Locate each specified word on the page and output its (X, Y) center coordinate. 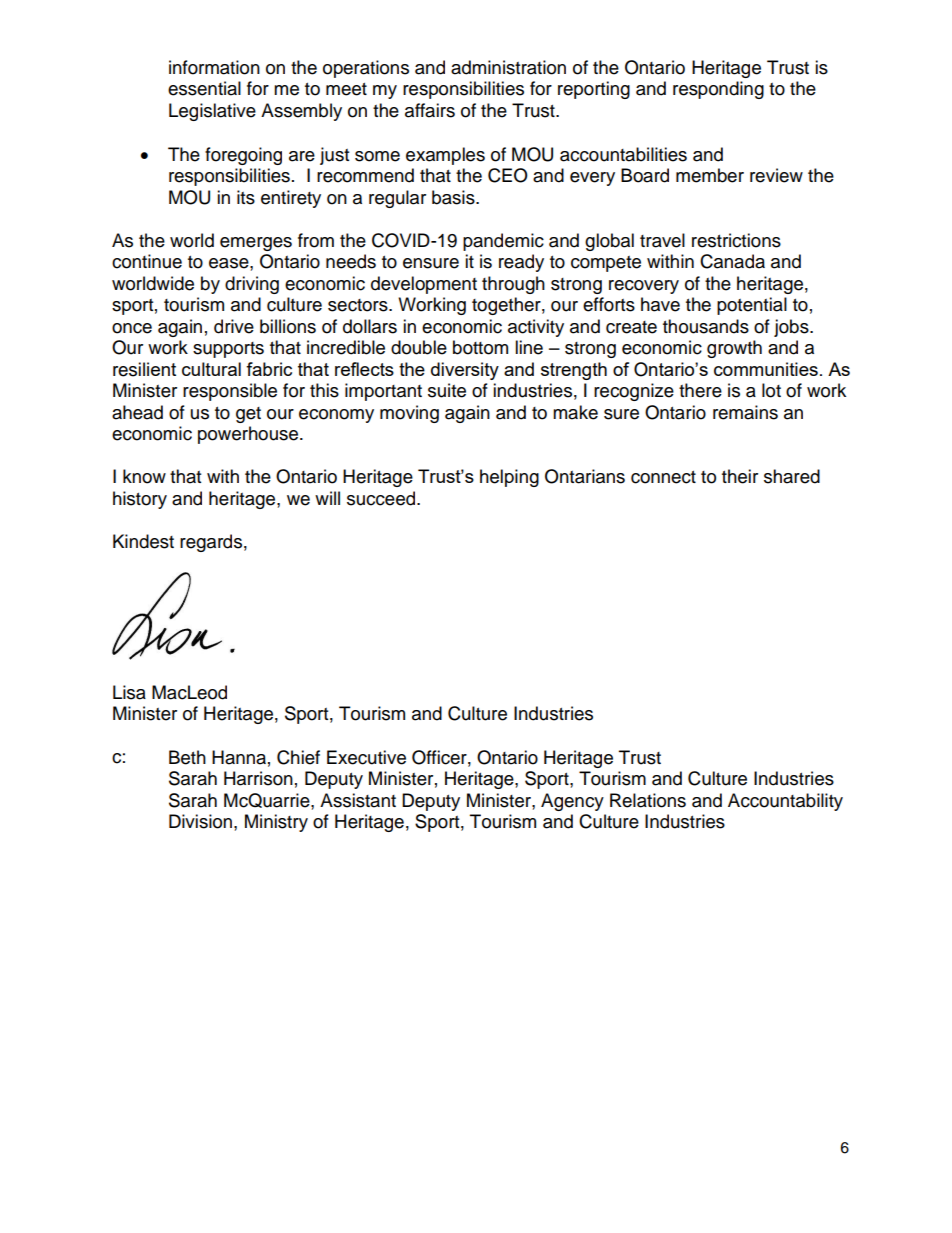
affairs (430, 110)
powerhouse (249, 435)
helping (509, 478)
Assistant (358, 800)
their (740, 476)
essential (204, 88)
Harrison (258, 778)
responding (718, 90)
